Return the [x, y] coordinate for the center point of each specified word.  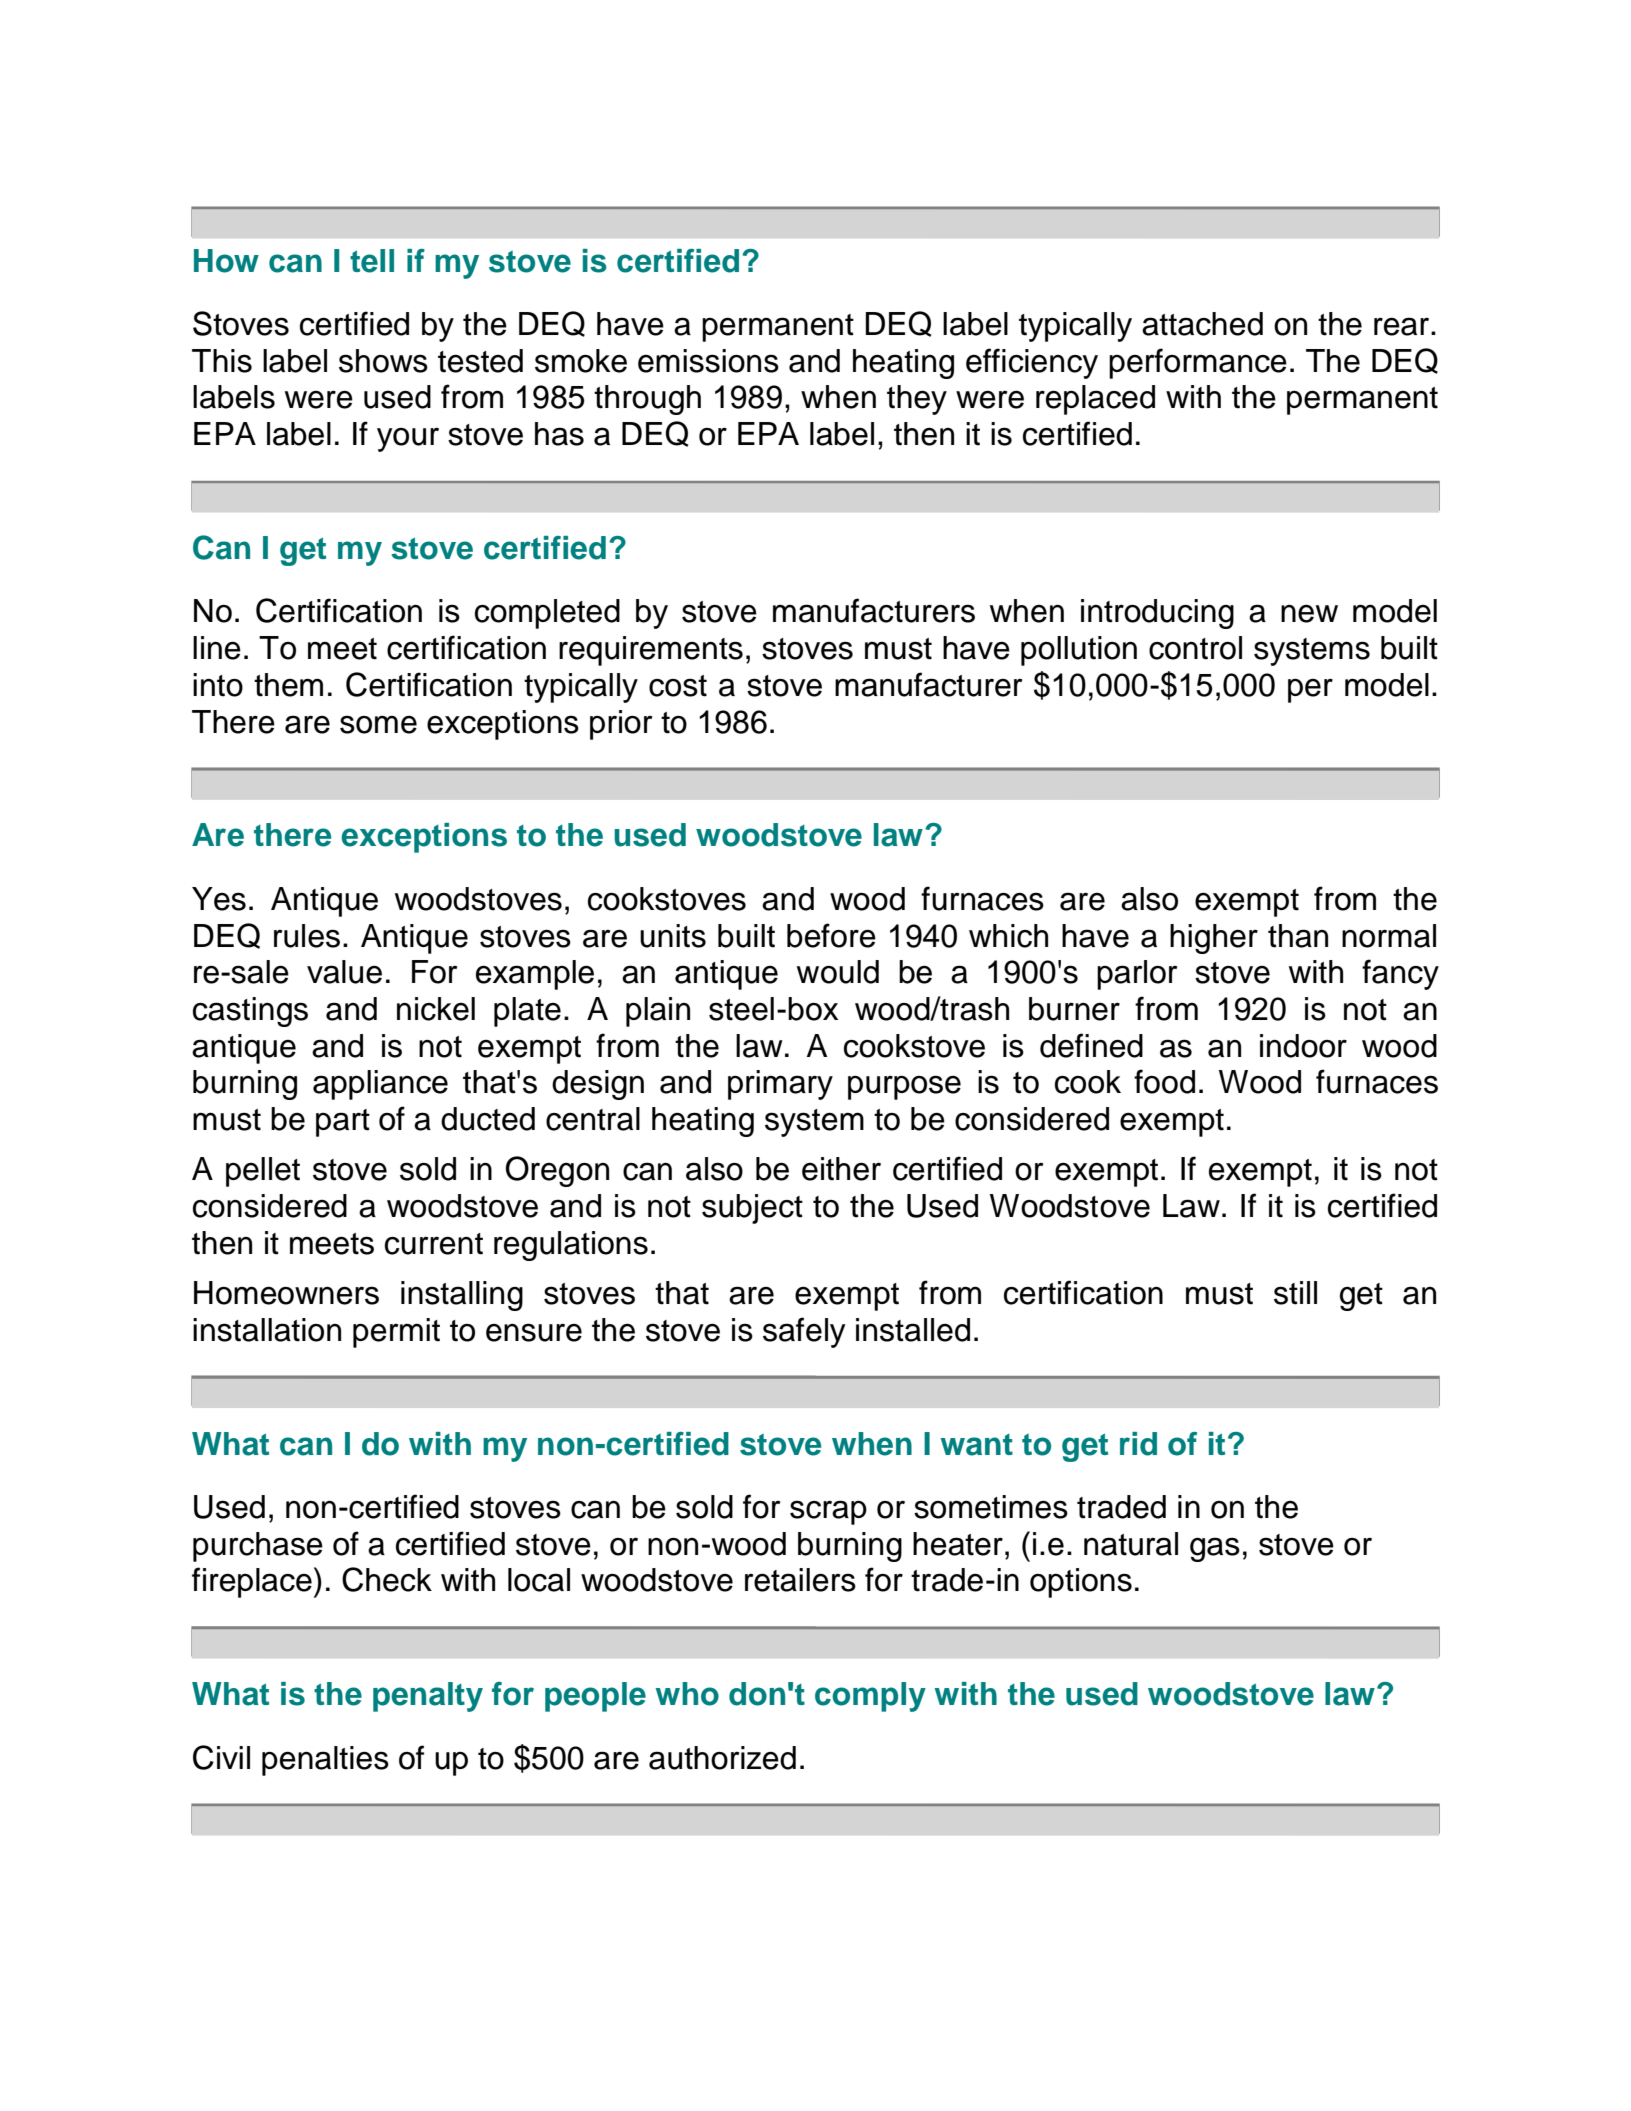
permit [396, 1333]
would [838, 972]
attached [1202, 324]
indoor [1303, 1046]
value [344, 972]
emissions [708, 361]
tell [372, 261]
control [1195, 648]
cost [678, 686]
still [1295, 1293]
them [288, 685]
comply [870, 1697]
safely [804, 1332]
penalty [428, 1697]
